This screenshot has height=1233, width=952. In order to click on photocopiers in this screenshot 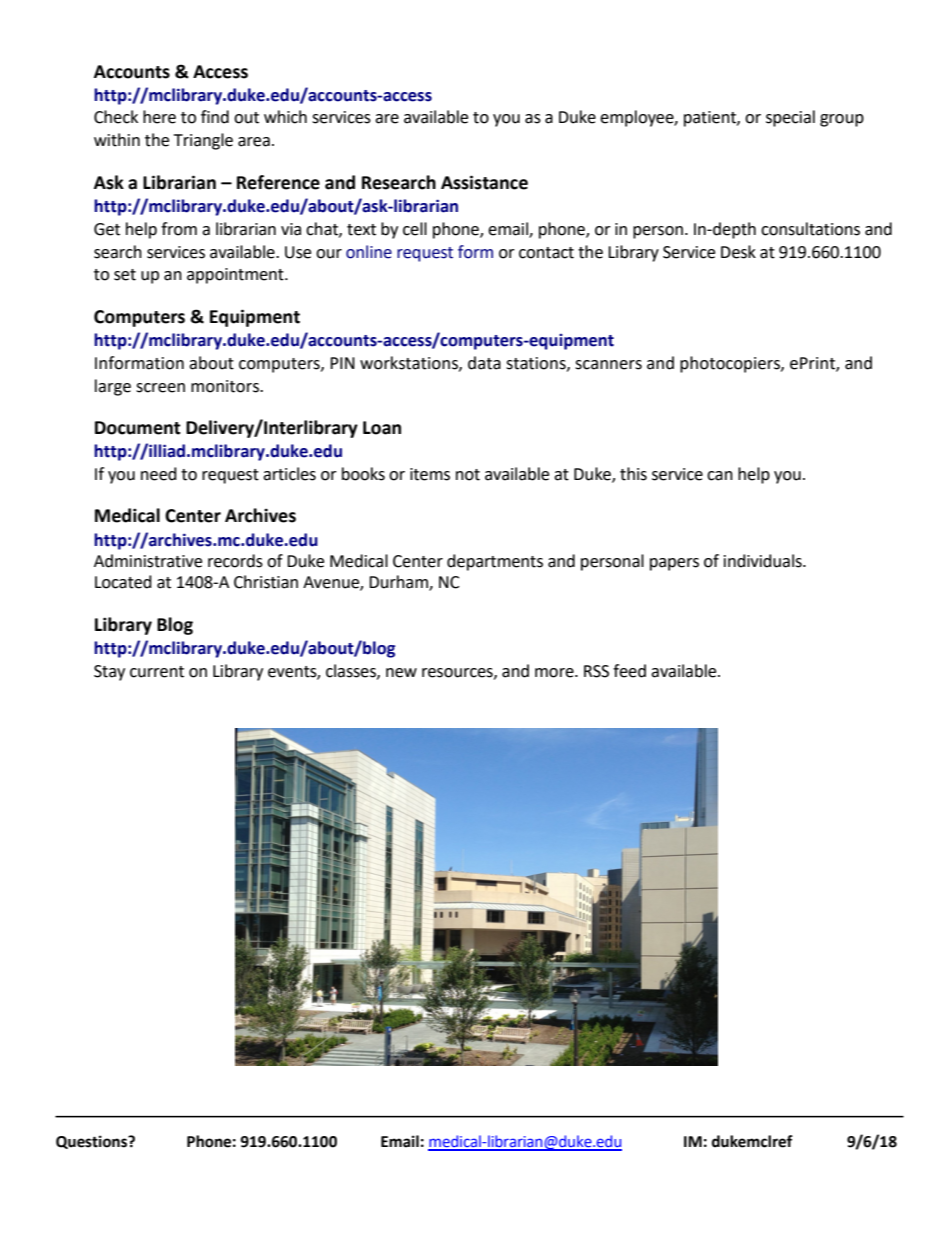, I will do `click(731, 364)`.
